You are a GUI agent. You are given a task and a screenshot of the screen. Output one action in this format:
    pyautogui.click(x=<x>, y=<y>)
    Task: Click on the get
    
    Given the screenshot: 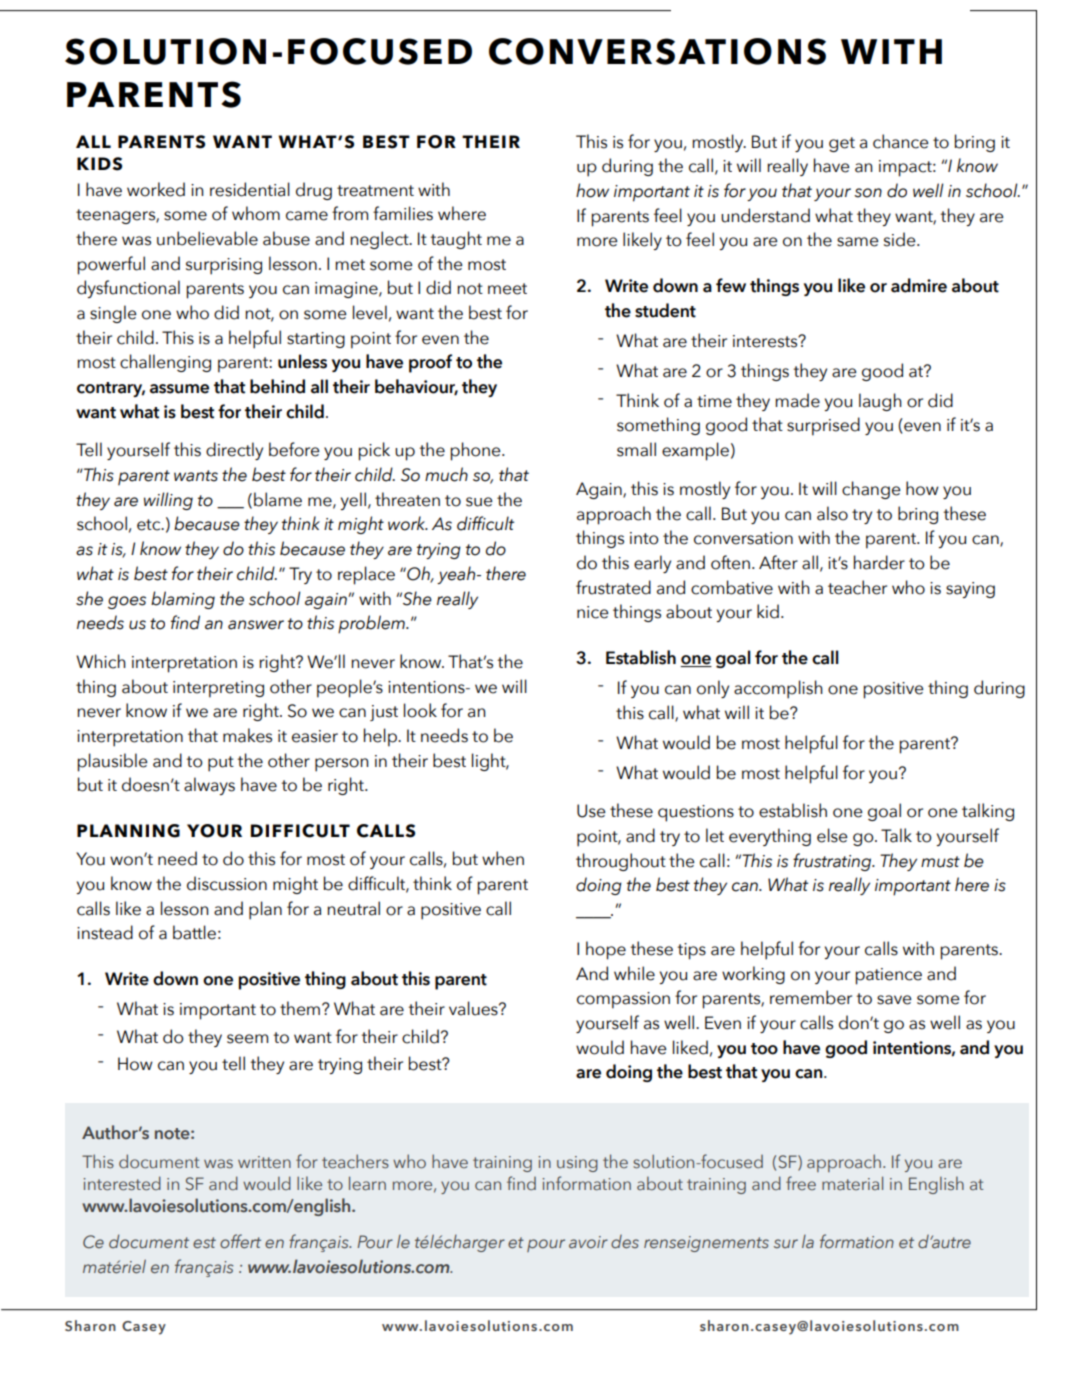 What is the action you would take?
    pyautogui.click(x=842, y=144)
